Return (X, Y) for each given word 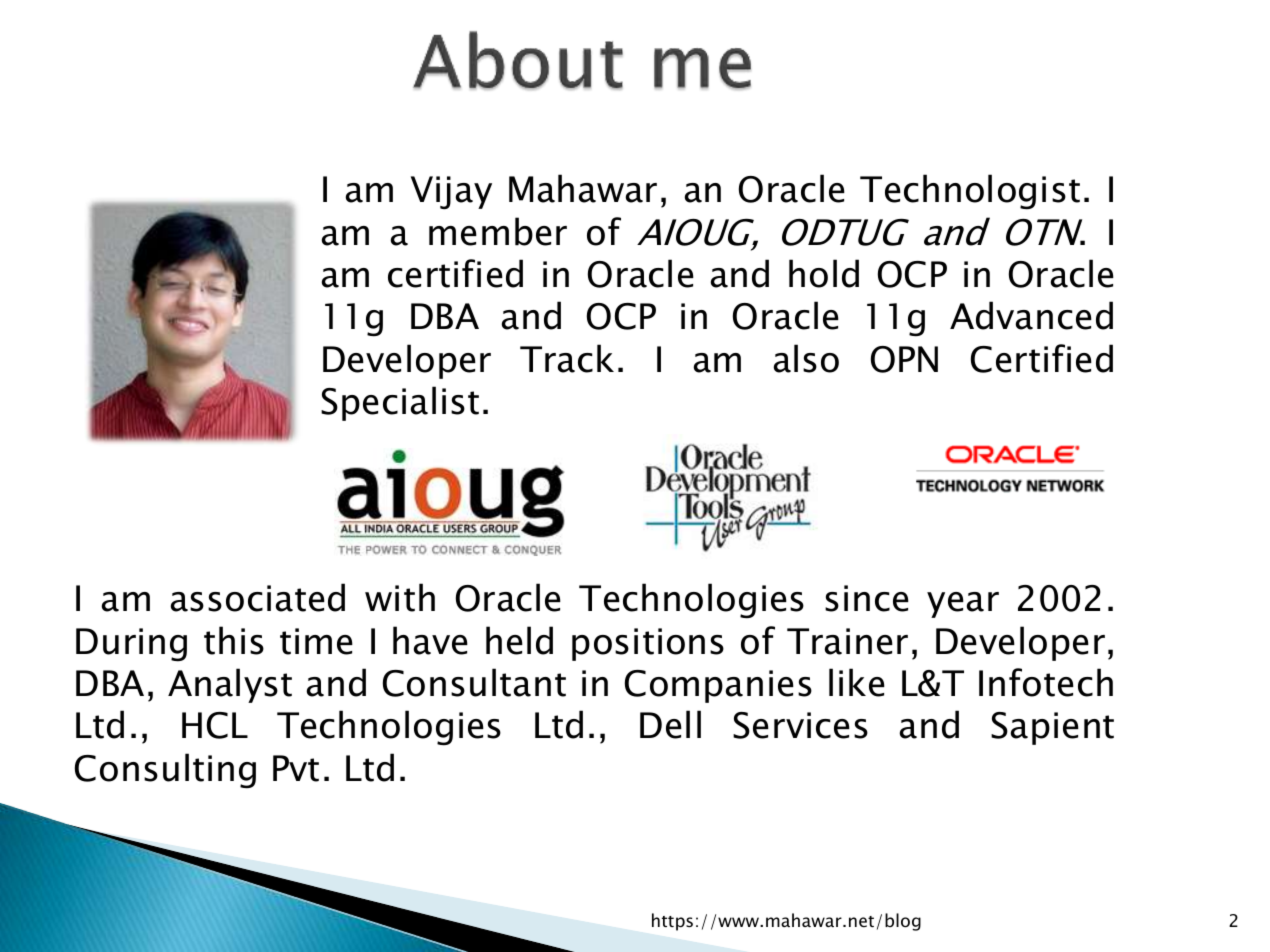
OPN (904, 359)
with (400, 597)
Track (567, 358)
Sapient (1052, 728)
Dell (670, 724)
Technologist (970, 192)
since (867, 598)
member (498, 231)
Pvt (296, 768)
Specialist (400, 403)
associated (257, 597)
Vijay (451, 193)
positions (648, 644)
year (963, 605)
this (234, 640)
